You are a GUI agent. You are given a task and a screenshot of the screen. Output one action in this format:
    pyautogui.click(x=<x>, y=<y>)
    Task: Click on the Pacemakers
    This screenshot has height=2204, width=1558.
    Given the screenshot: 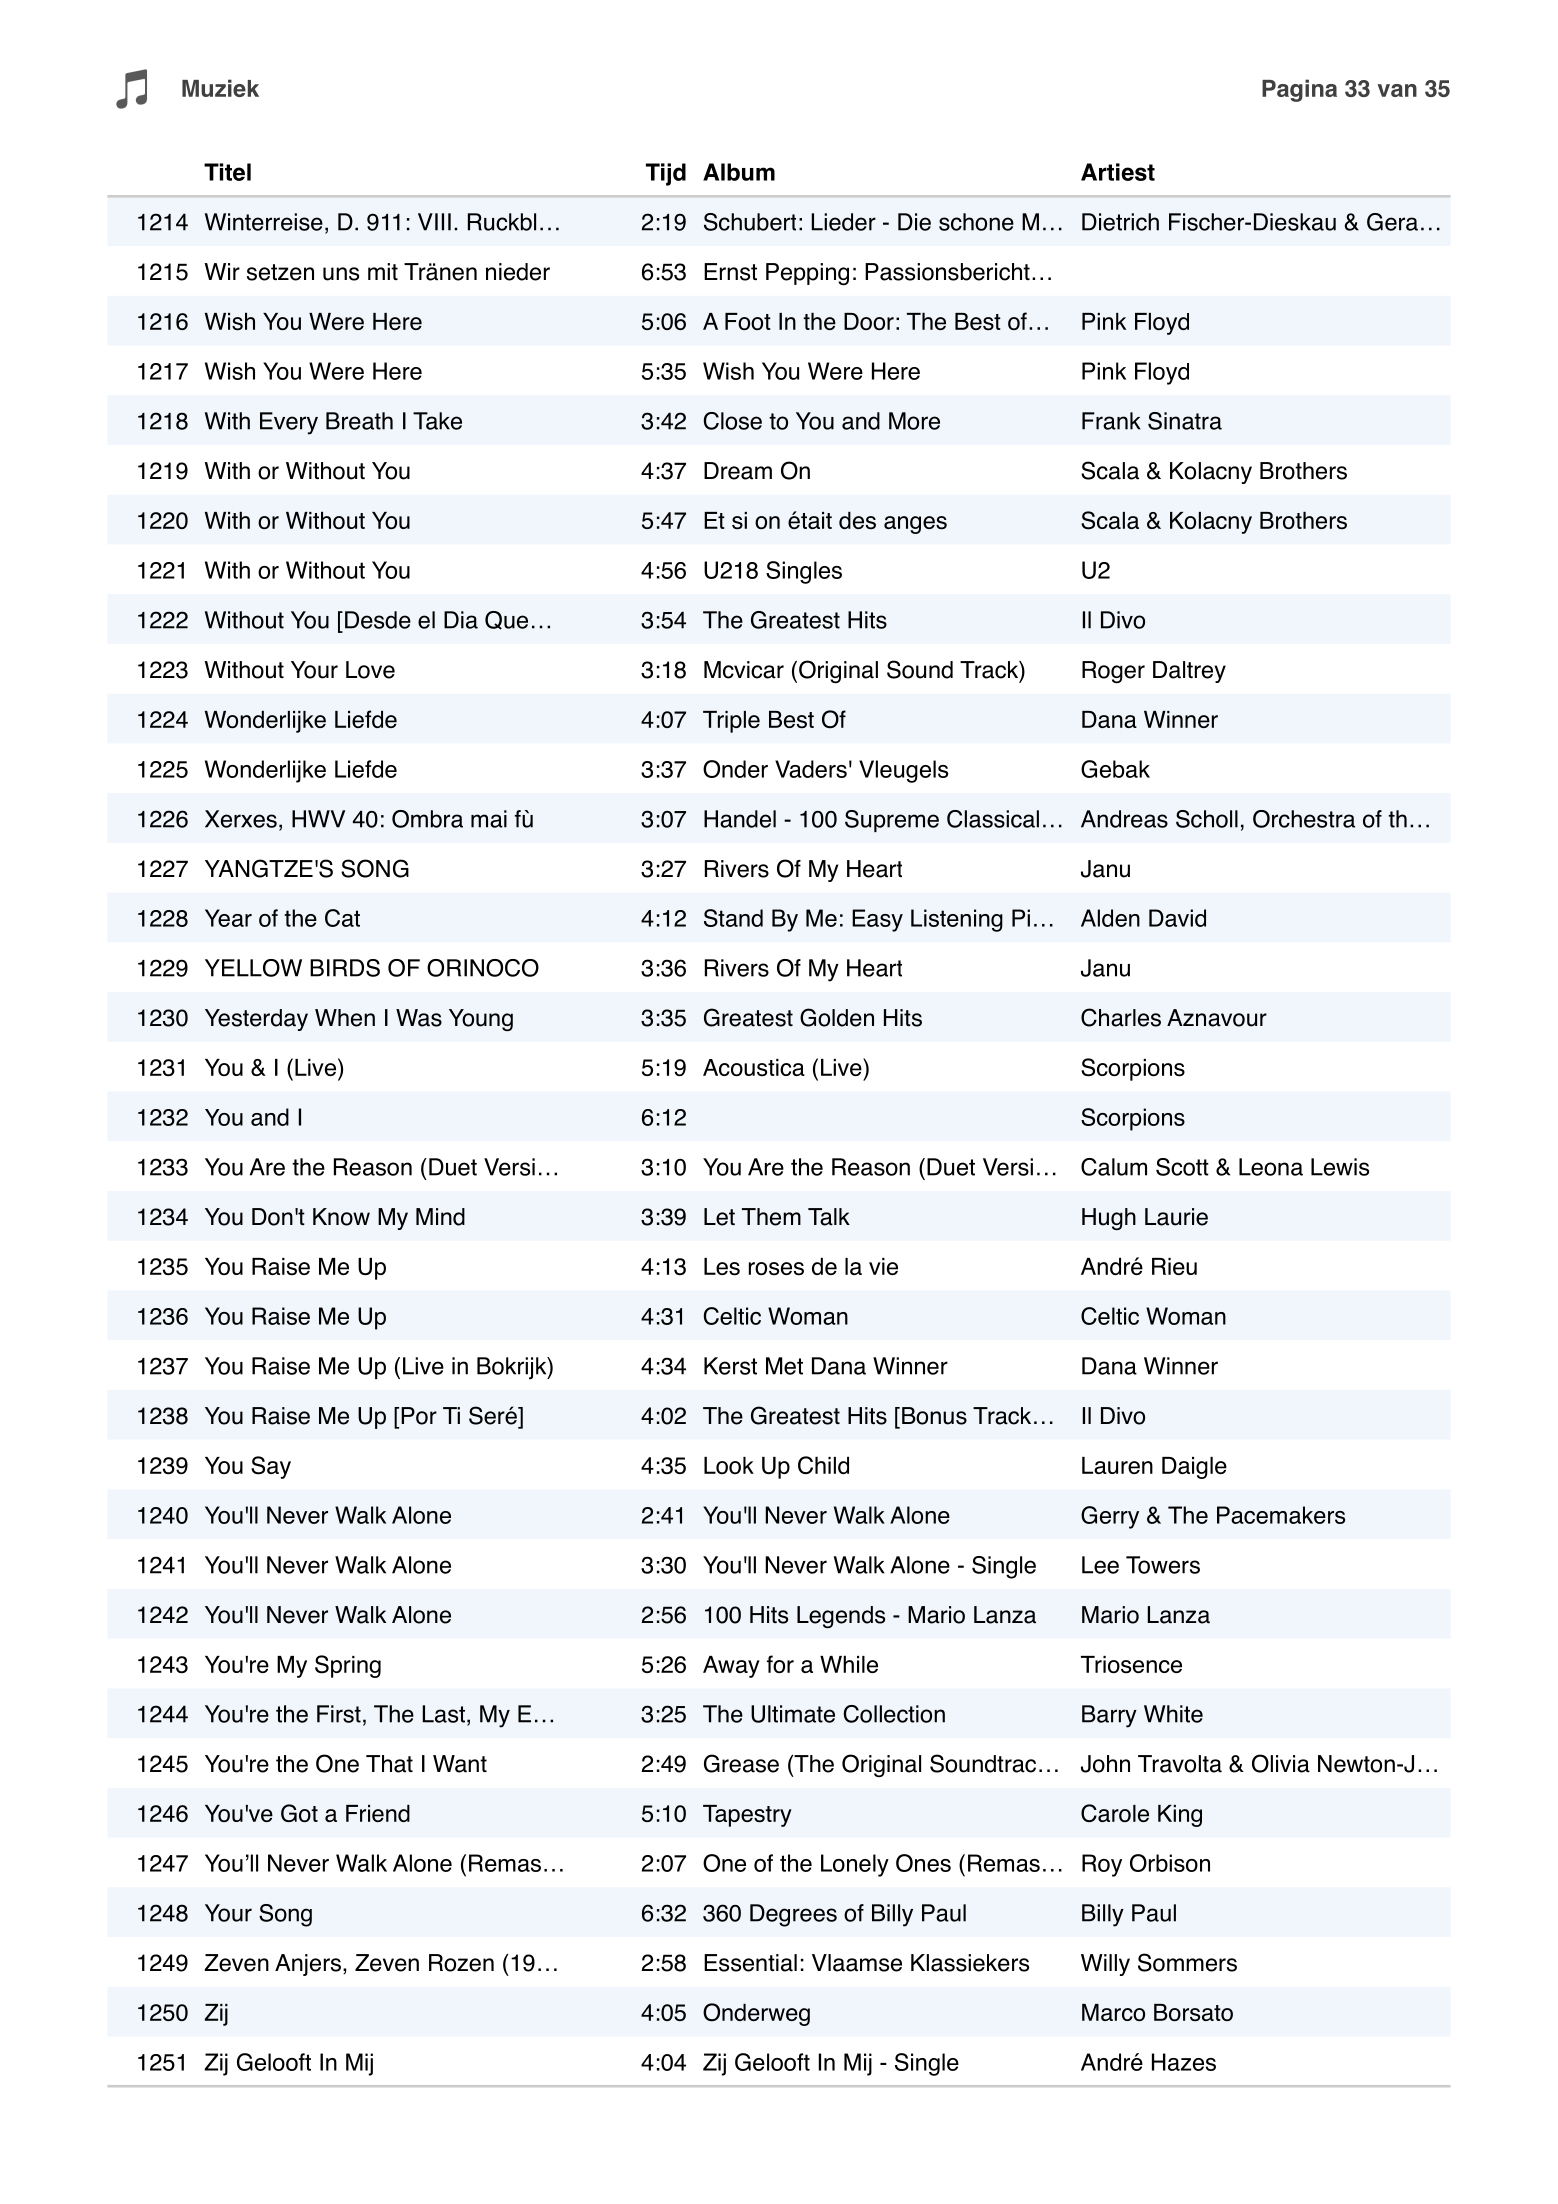 What is the action you would take?
    pyautogui.click(x=1281, y=1515)
